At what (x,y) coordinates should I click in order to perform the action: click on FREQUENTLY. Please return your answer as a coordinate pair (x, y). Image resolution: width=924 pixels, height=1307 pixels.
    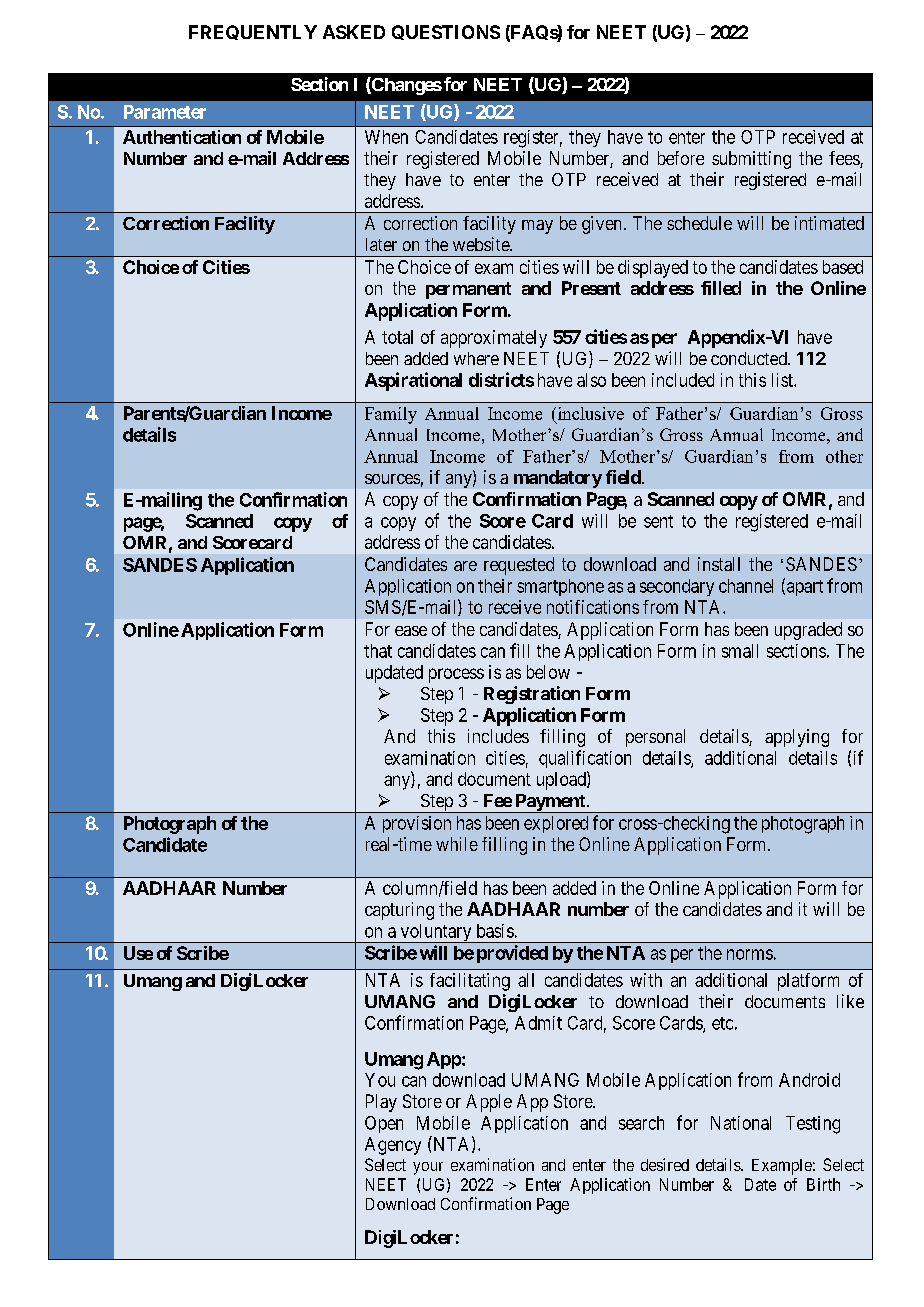
    Looking at the image, I should click on (253, 32).
